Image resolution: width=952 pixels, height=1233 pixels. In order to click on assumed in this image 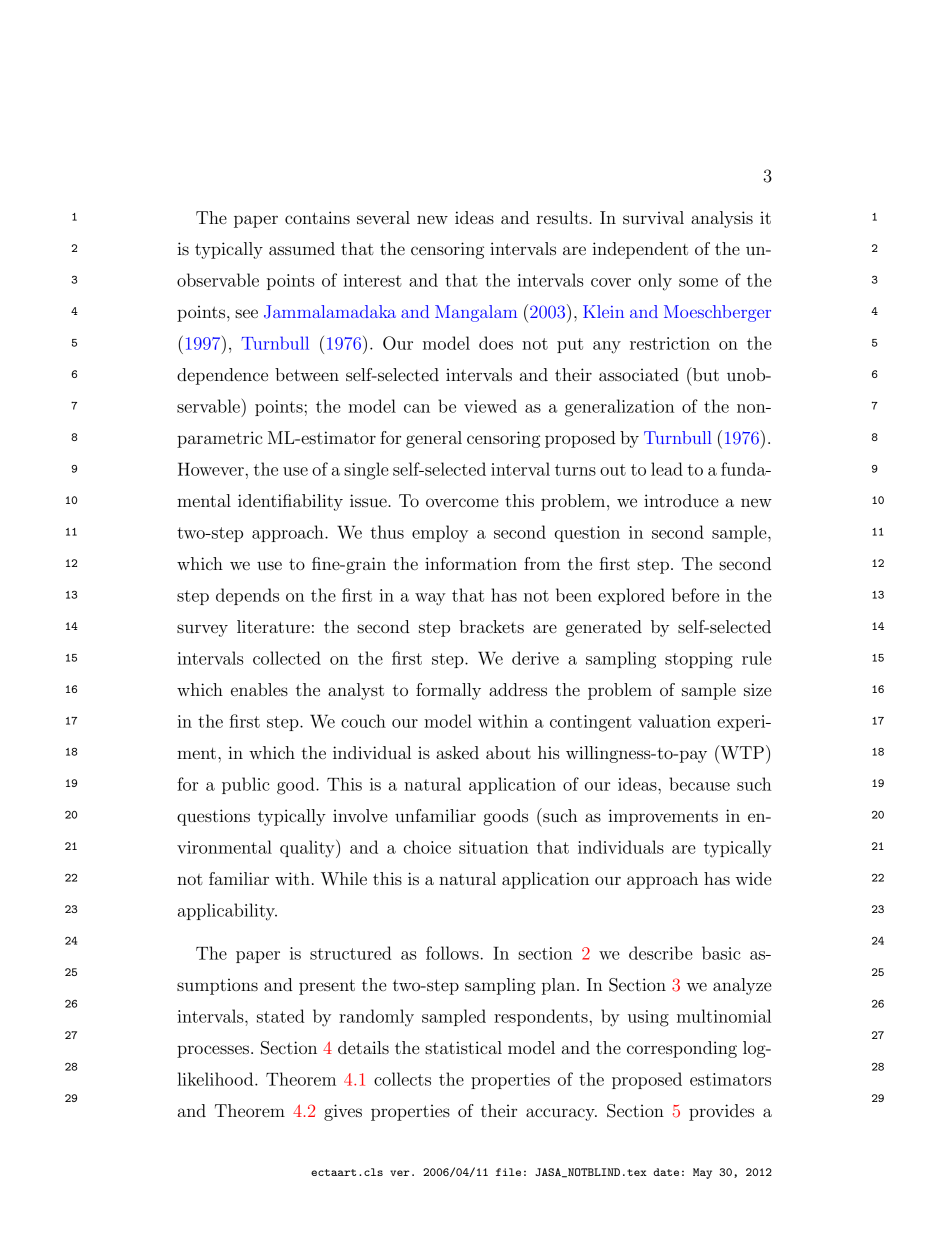, I will do `click(302, 248)`.
